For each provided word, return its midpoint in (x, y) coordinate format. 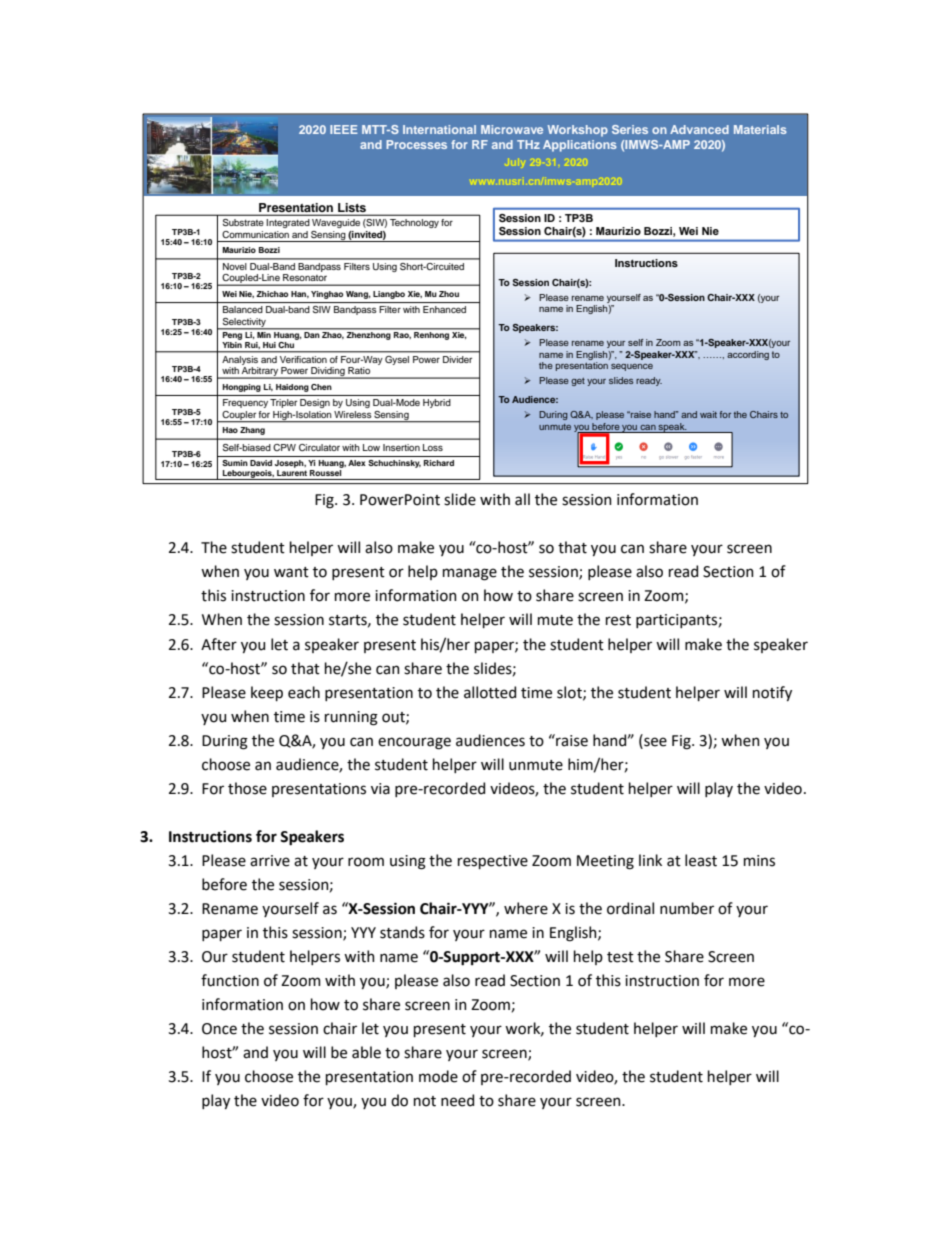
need (457, 1100)
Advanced (699, 129)
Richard (439, 463)
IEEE (344, 129)
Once (219, 1029)
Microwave (512, 129)
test (620, 957)
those (247, 788)
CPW (284, 447)
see (654, 741)
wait (708, 414)
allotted (490, 692)
